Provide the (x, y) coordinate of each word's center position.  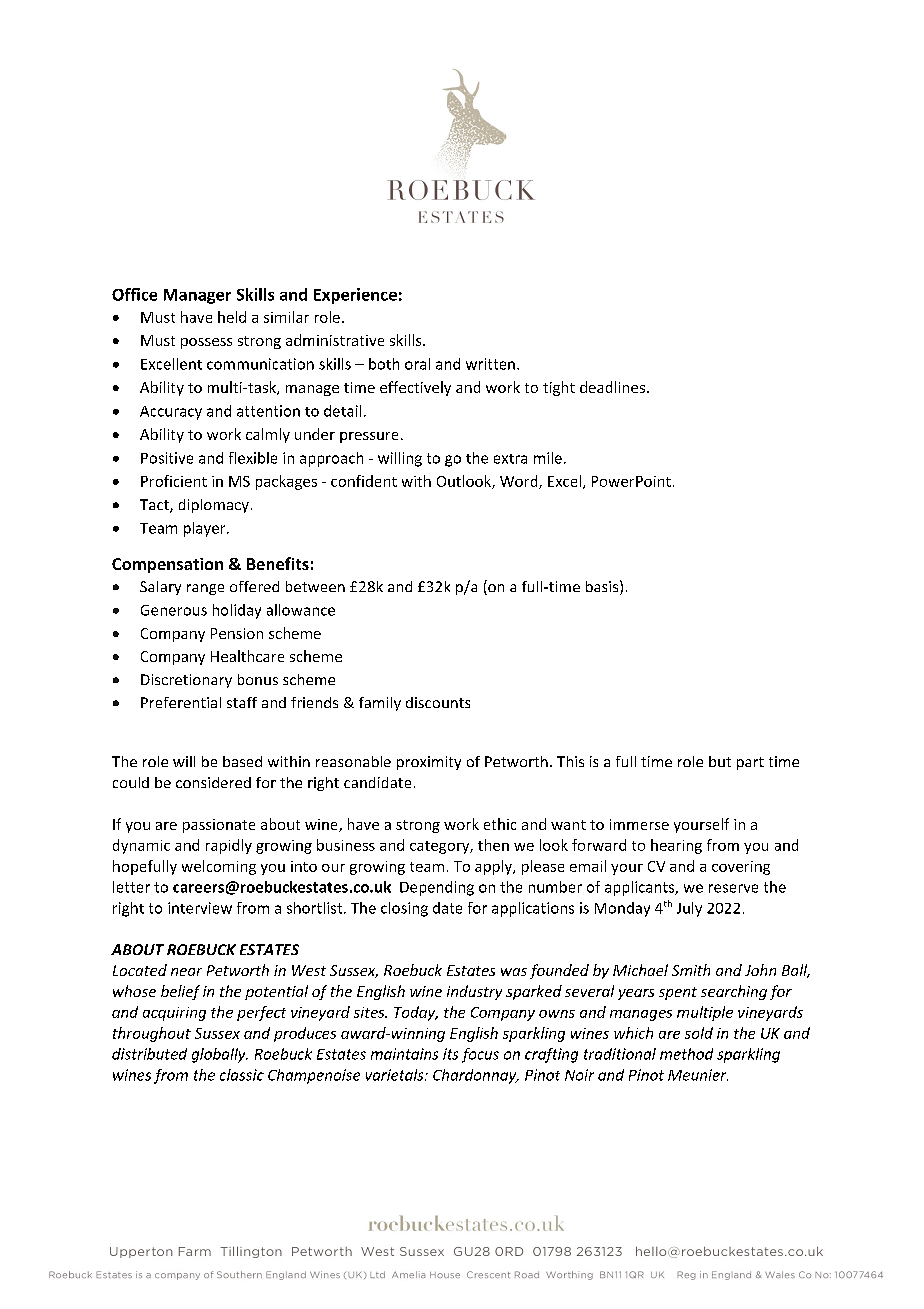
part (750, 763)
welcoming (219, 867)
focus (480, 1055)
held (232, 317)
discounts (438, 702)
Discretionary (186, 681)
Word (520, 482)
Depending (437, 888)
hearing (676, 846)
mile (548, 458)
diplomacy (214, 506)
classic (242, 1075)
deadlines (614, 387)
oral (417, 364)
